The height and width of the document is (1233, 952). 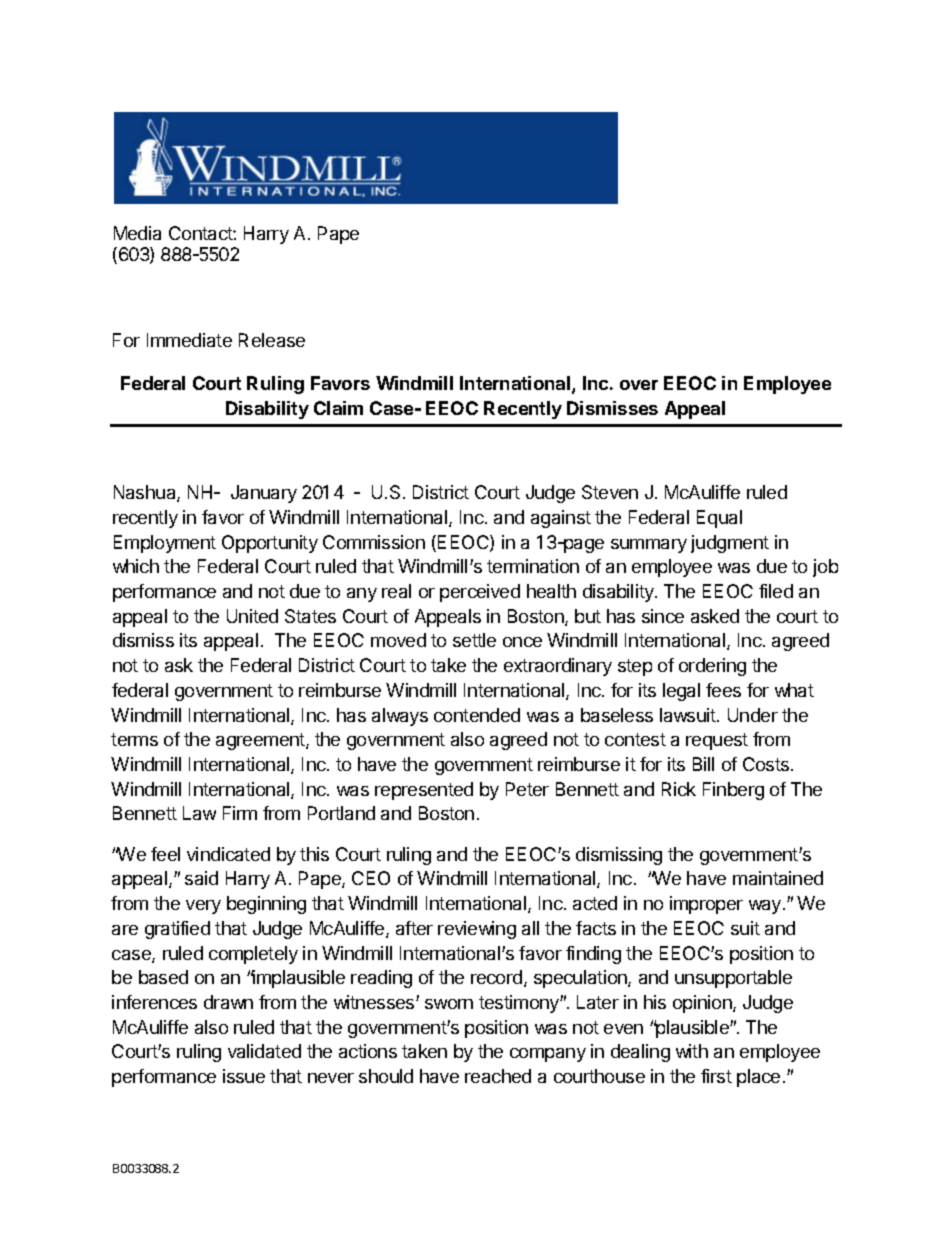 What do you see at coordinates (424, 791) in the document?
I see `represented` at bounding box center [424, 791].
